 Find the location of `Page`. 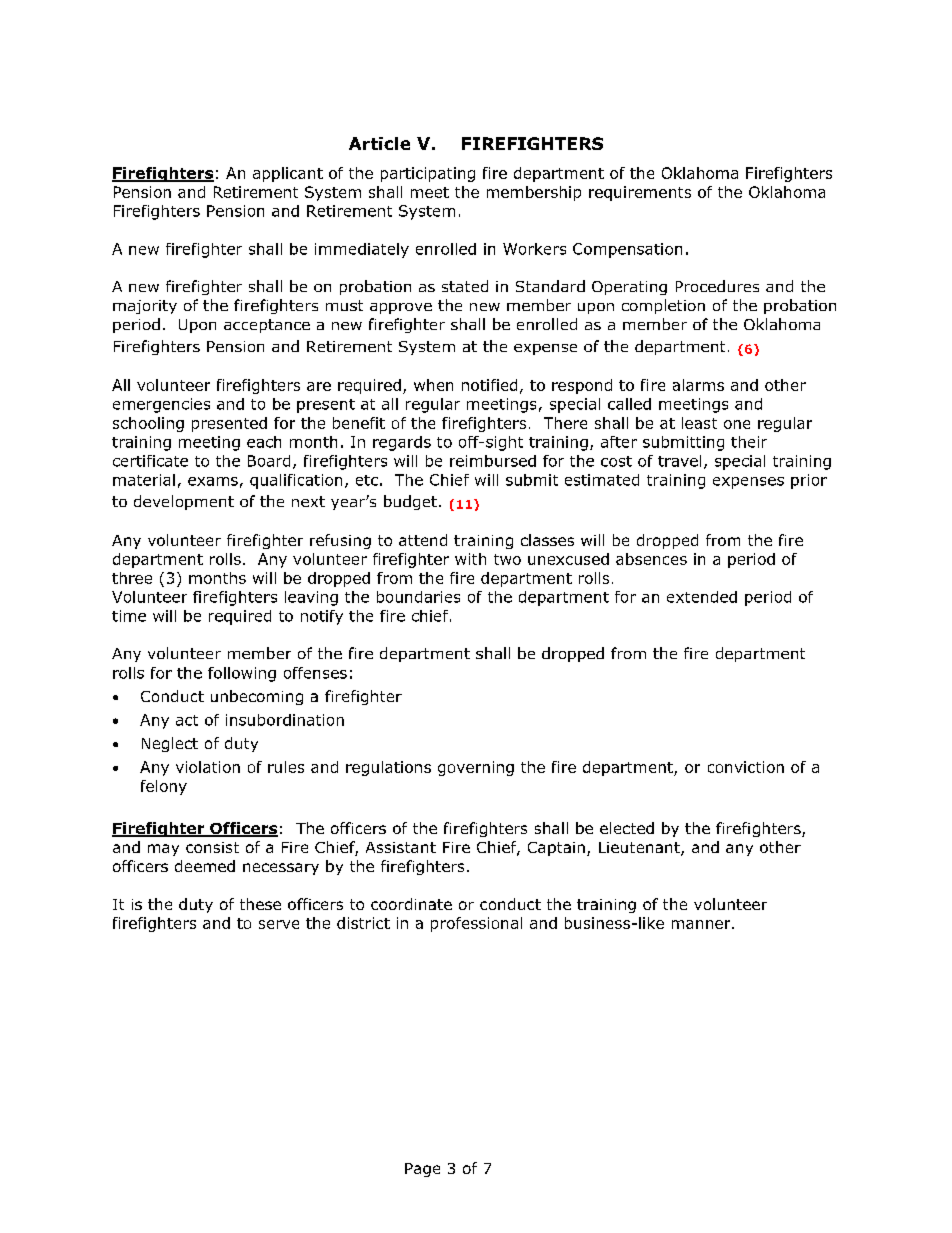

Page is located at coordinates (422, 1170).
